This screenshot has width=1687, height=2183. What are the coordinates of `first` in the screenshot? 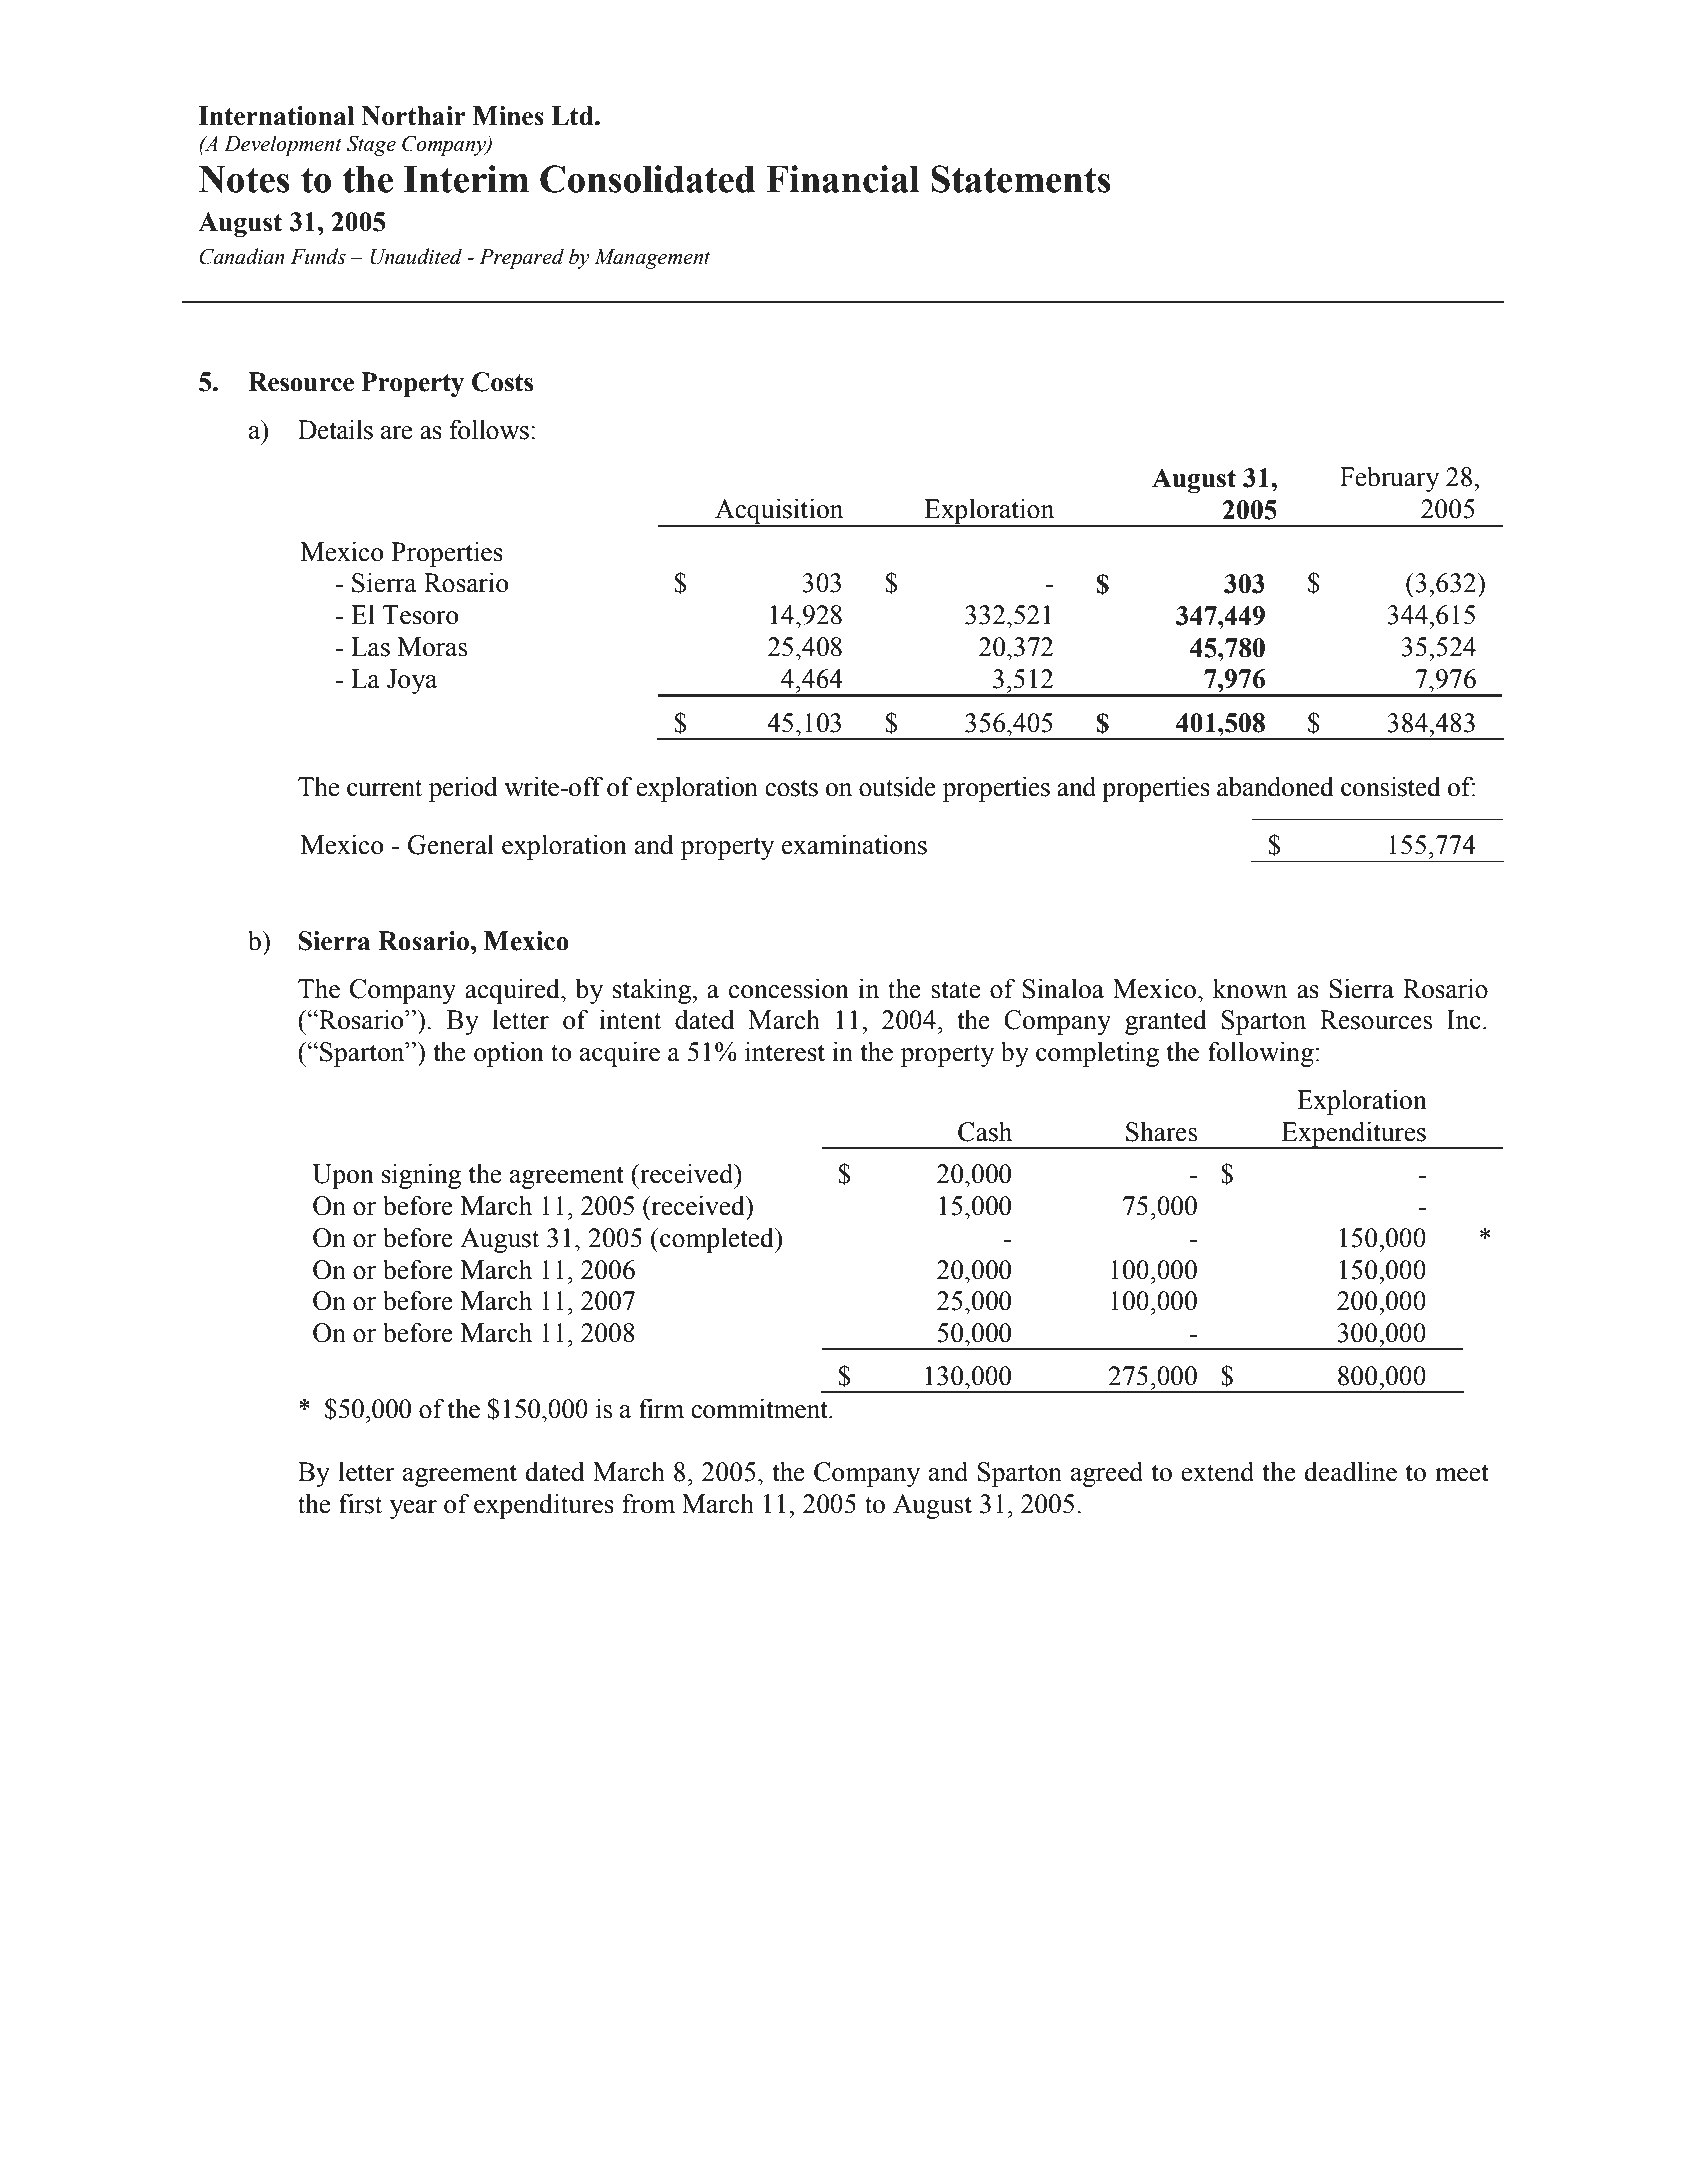 It's located at (360, 1503).
